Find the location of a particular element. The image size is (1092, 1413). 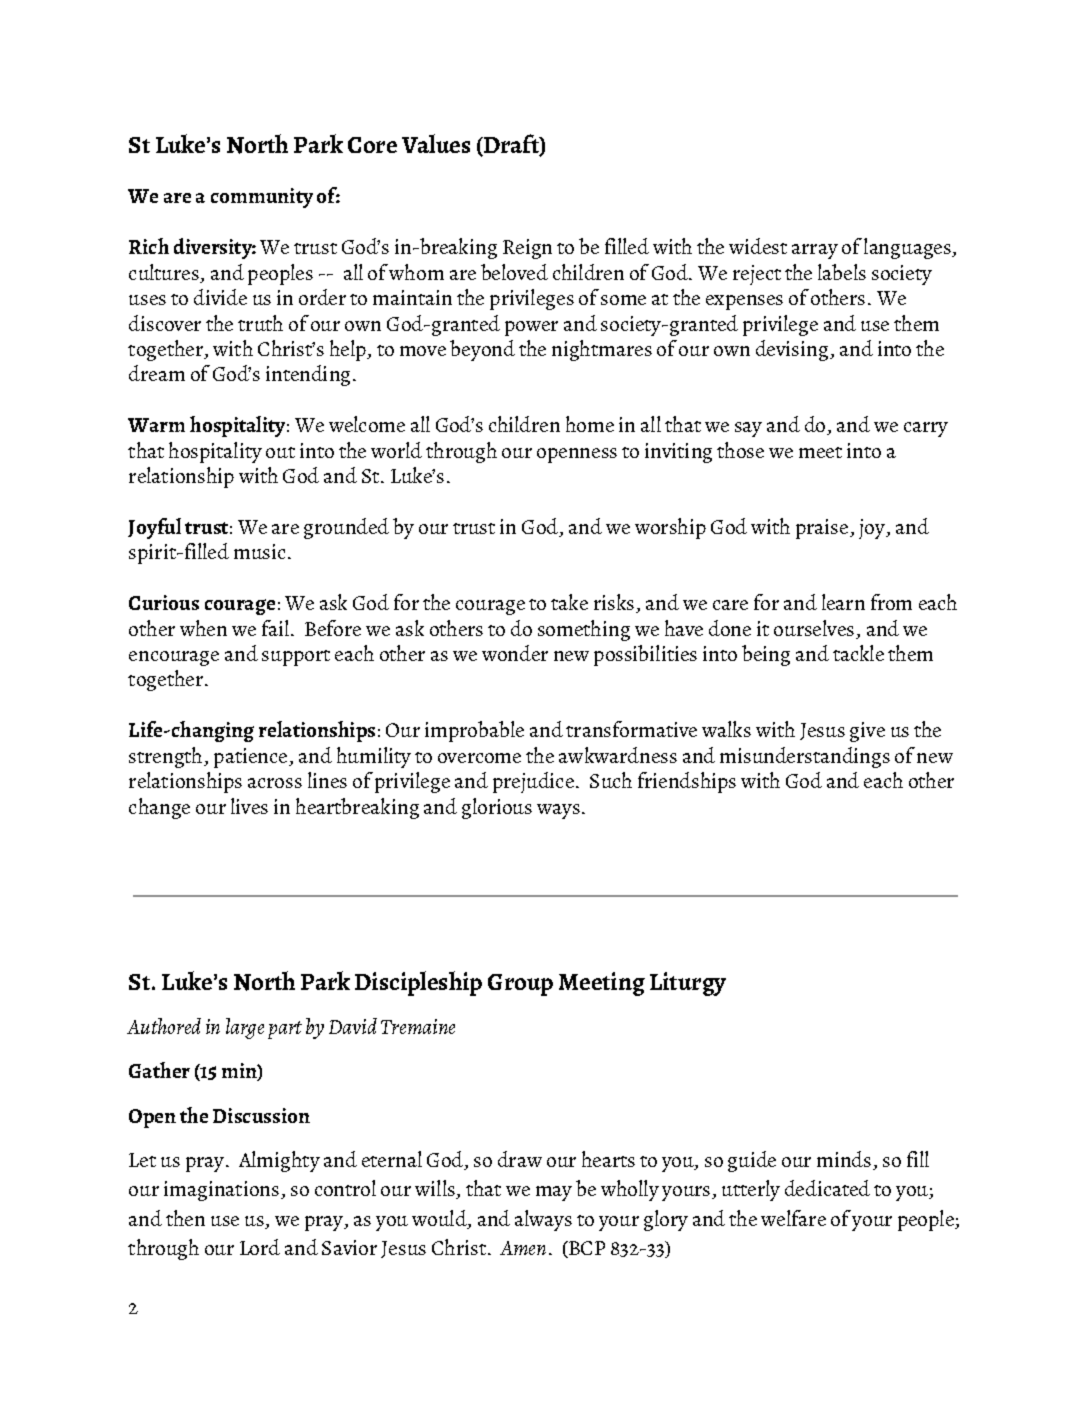

array is located at coordinates (815, 251).
